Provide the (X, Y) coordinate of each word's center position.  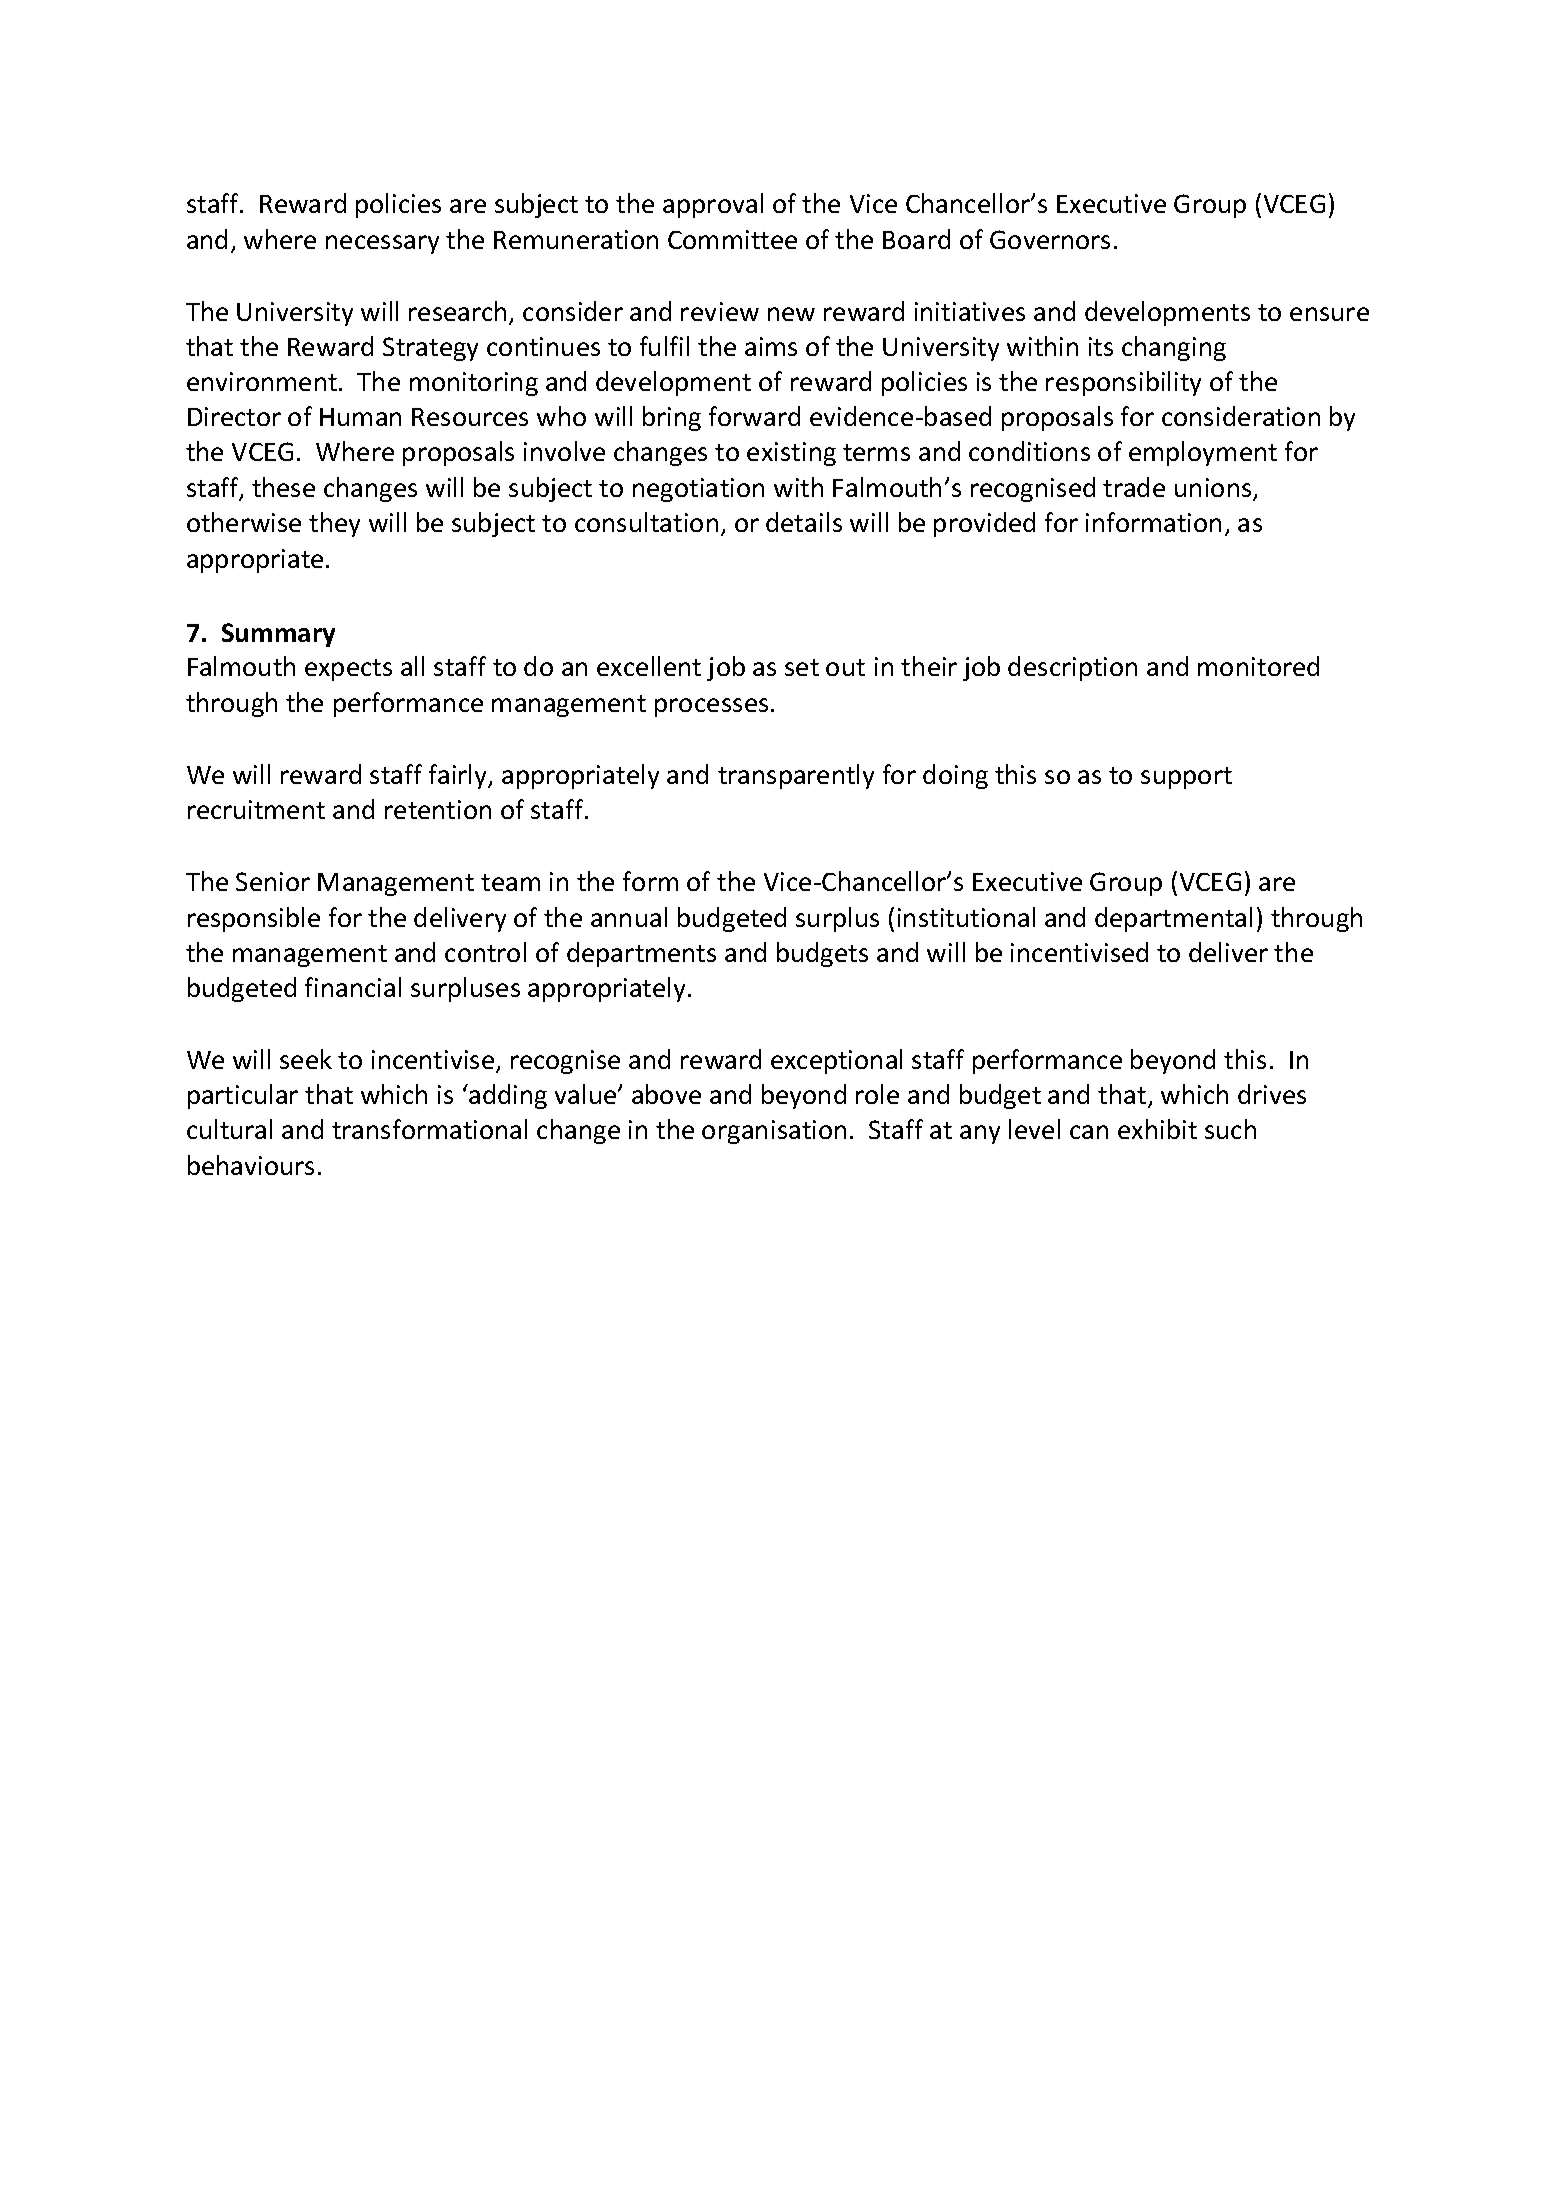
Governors (1050, 239)
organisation (774, 1132)
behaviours (251, 1165)
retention (438, 809)
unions (1214, 489)
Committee (732, 239)
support (1186, 778)
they (334, 524)
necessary (382, 244)
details (804, 522)
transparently (796, 776)
